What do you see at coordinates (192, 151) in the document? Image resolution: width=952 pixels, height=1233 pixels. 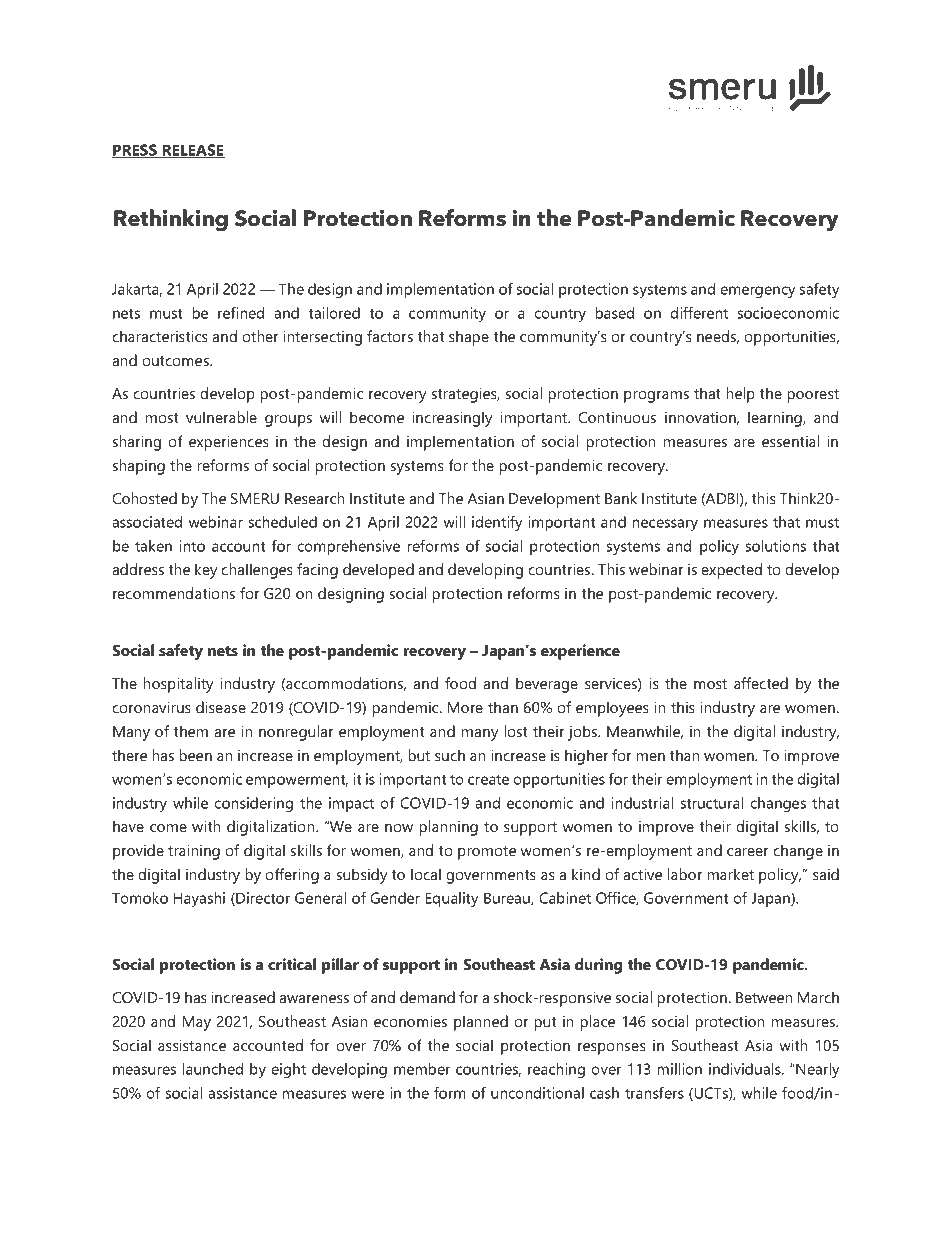 I see `RELEASE` at bounding box center [192, 151].
